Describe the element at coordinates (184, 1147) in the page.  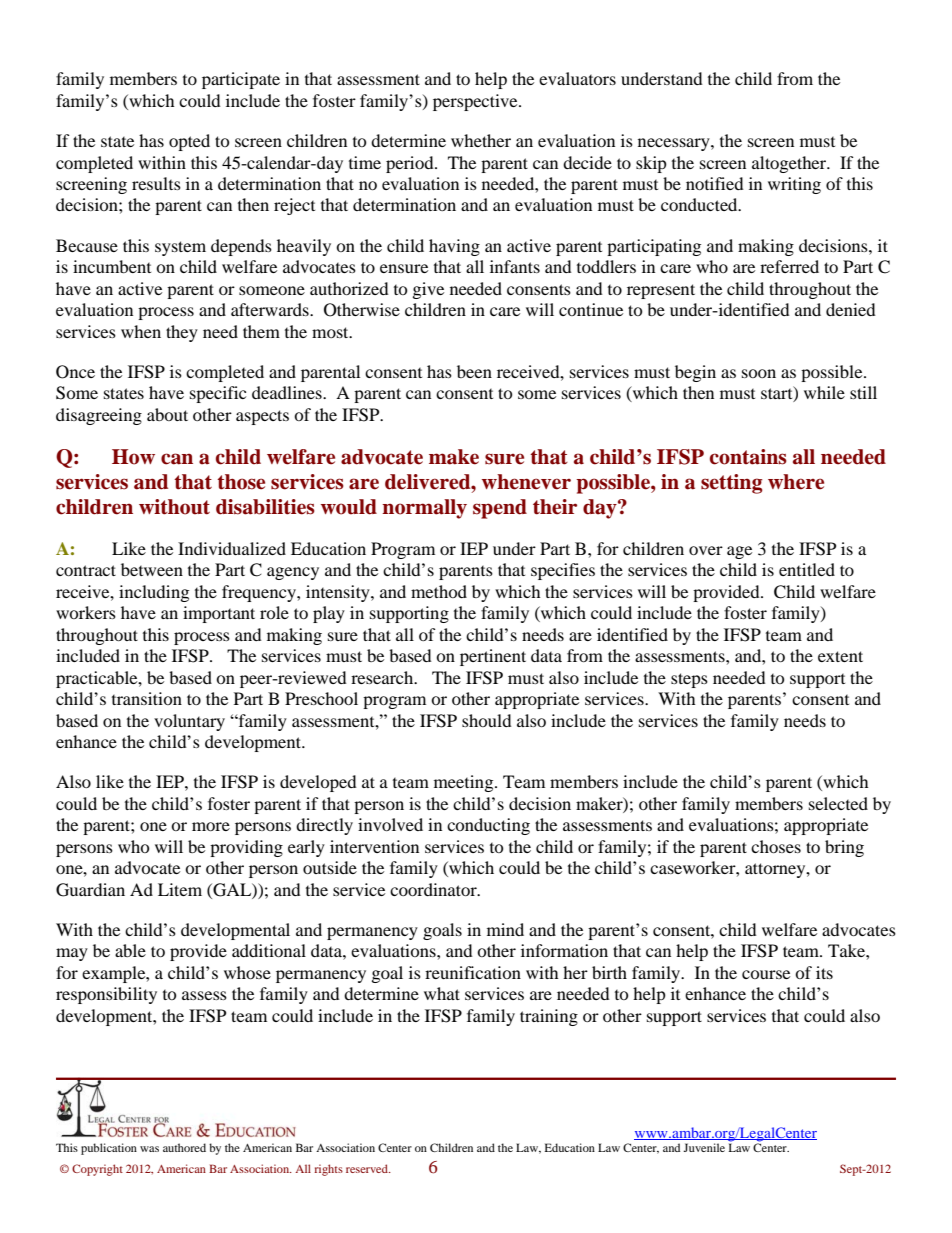
I see `authored` at that location.
